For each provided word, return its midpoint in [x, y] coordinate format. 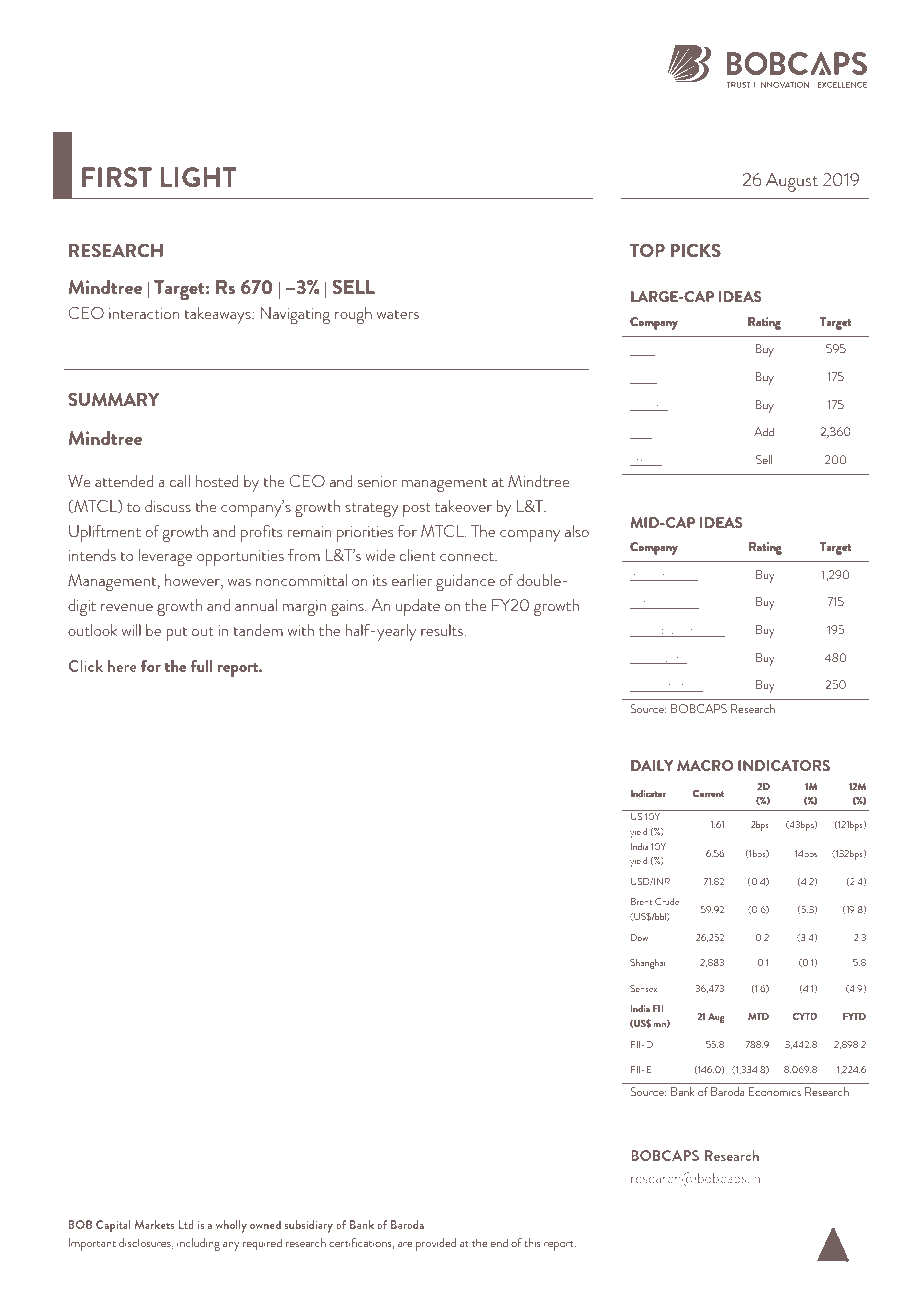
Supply [681, 603]
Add [764, 431]
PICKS [696, 250]
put [177, 634]
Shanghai [647, 964]
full [201, 666]
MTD [758, 1016]
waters [398, 314]
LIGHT [198, 177]
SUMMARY [113, 399]
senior [377, 481]
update [418, 607]
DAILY [652, 765]
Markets [154, 1224]
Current [708, 793]
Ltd [186, 1224]
